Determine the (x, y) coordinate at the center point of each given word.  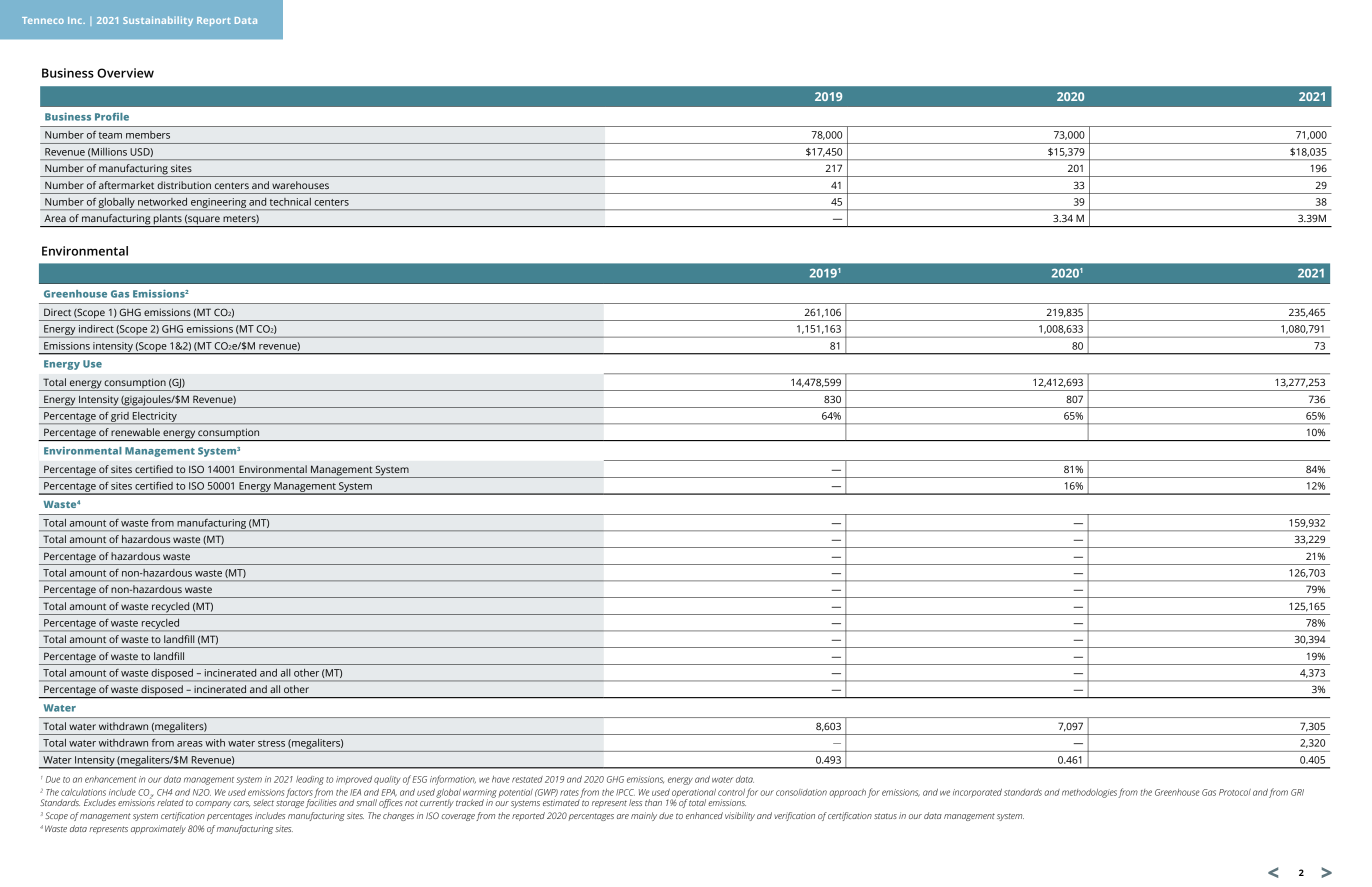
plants (168, 220)
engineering (218, 204)
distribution (184, 185)
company (213, 804)
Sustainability (158, 21)
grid (120, 418)
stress (271, 743)
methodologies (1089, 793)
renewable (135, 432)
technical (290, 202)
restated (527, 779)
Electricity (155, 418)
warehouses (300, 185)
